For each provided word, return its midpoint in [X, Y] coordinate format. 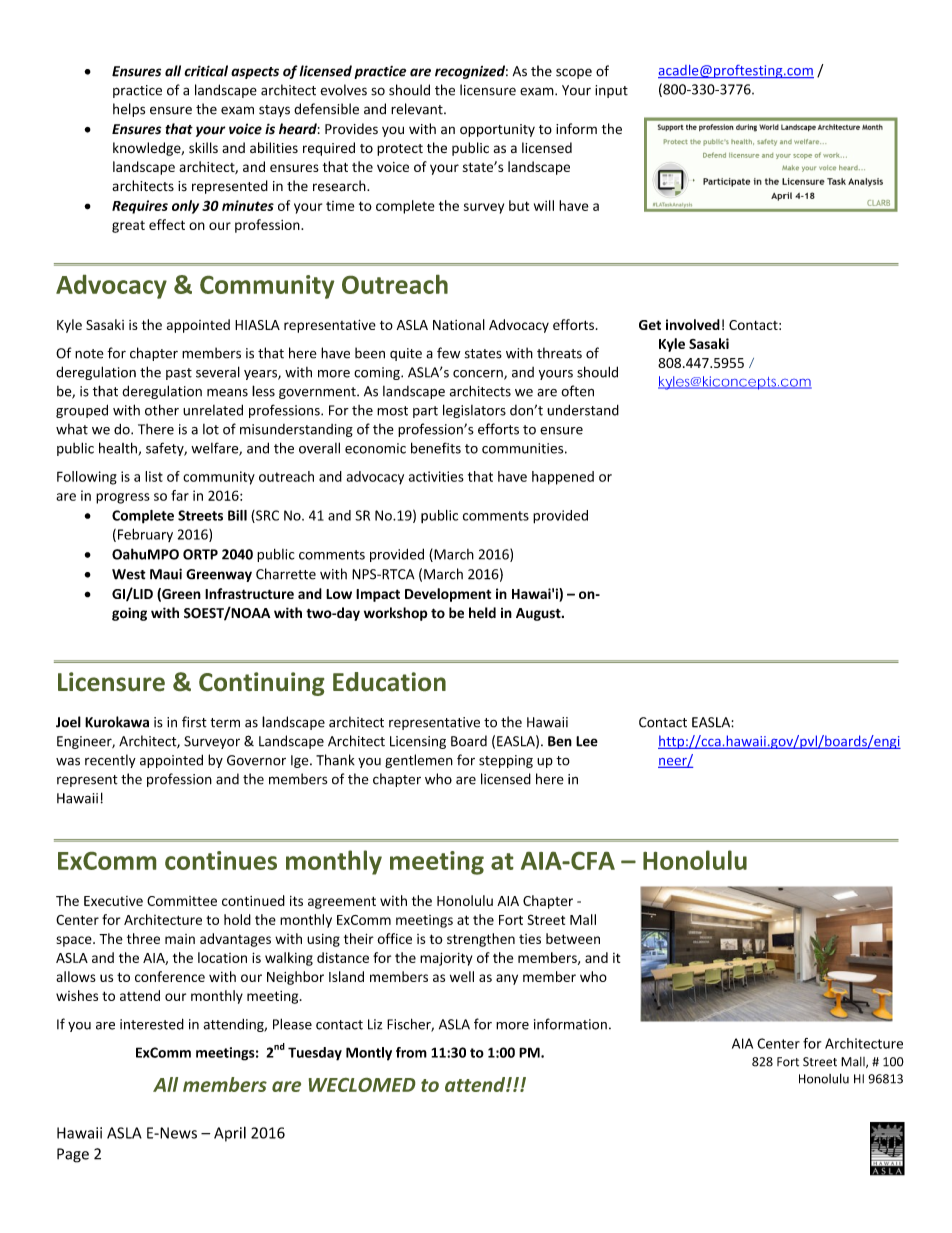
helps [129, 110]
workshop [396, 614]
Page [73, 1155]
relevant [418, 109]
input [611, 91]
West [129, 574]
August [539, 614]
